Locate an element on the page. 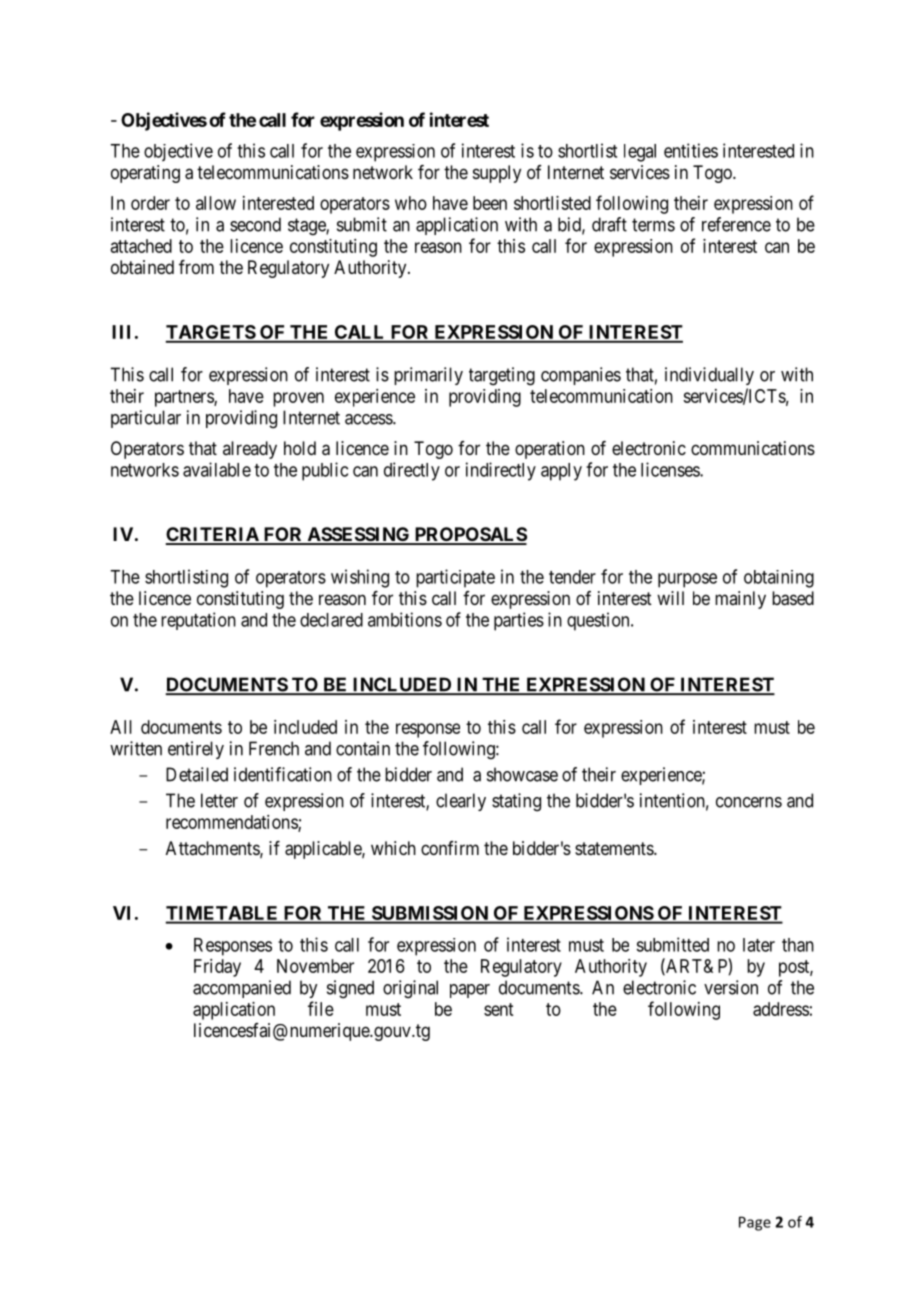 The width and height of the document is (924, 1308). entirely is located at coordinates (196, 750).
